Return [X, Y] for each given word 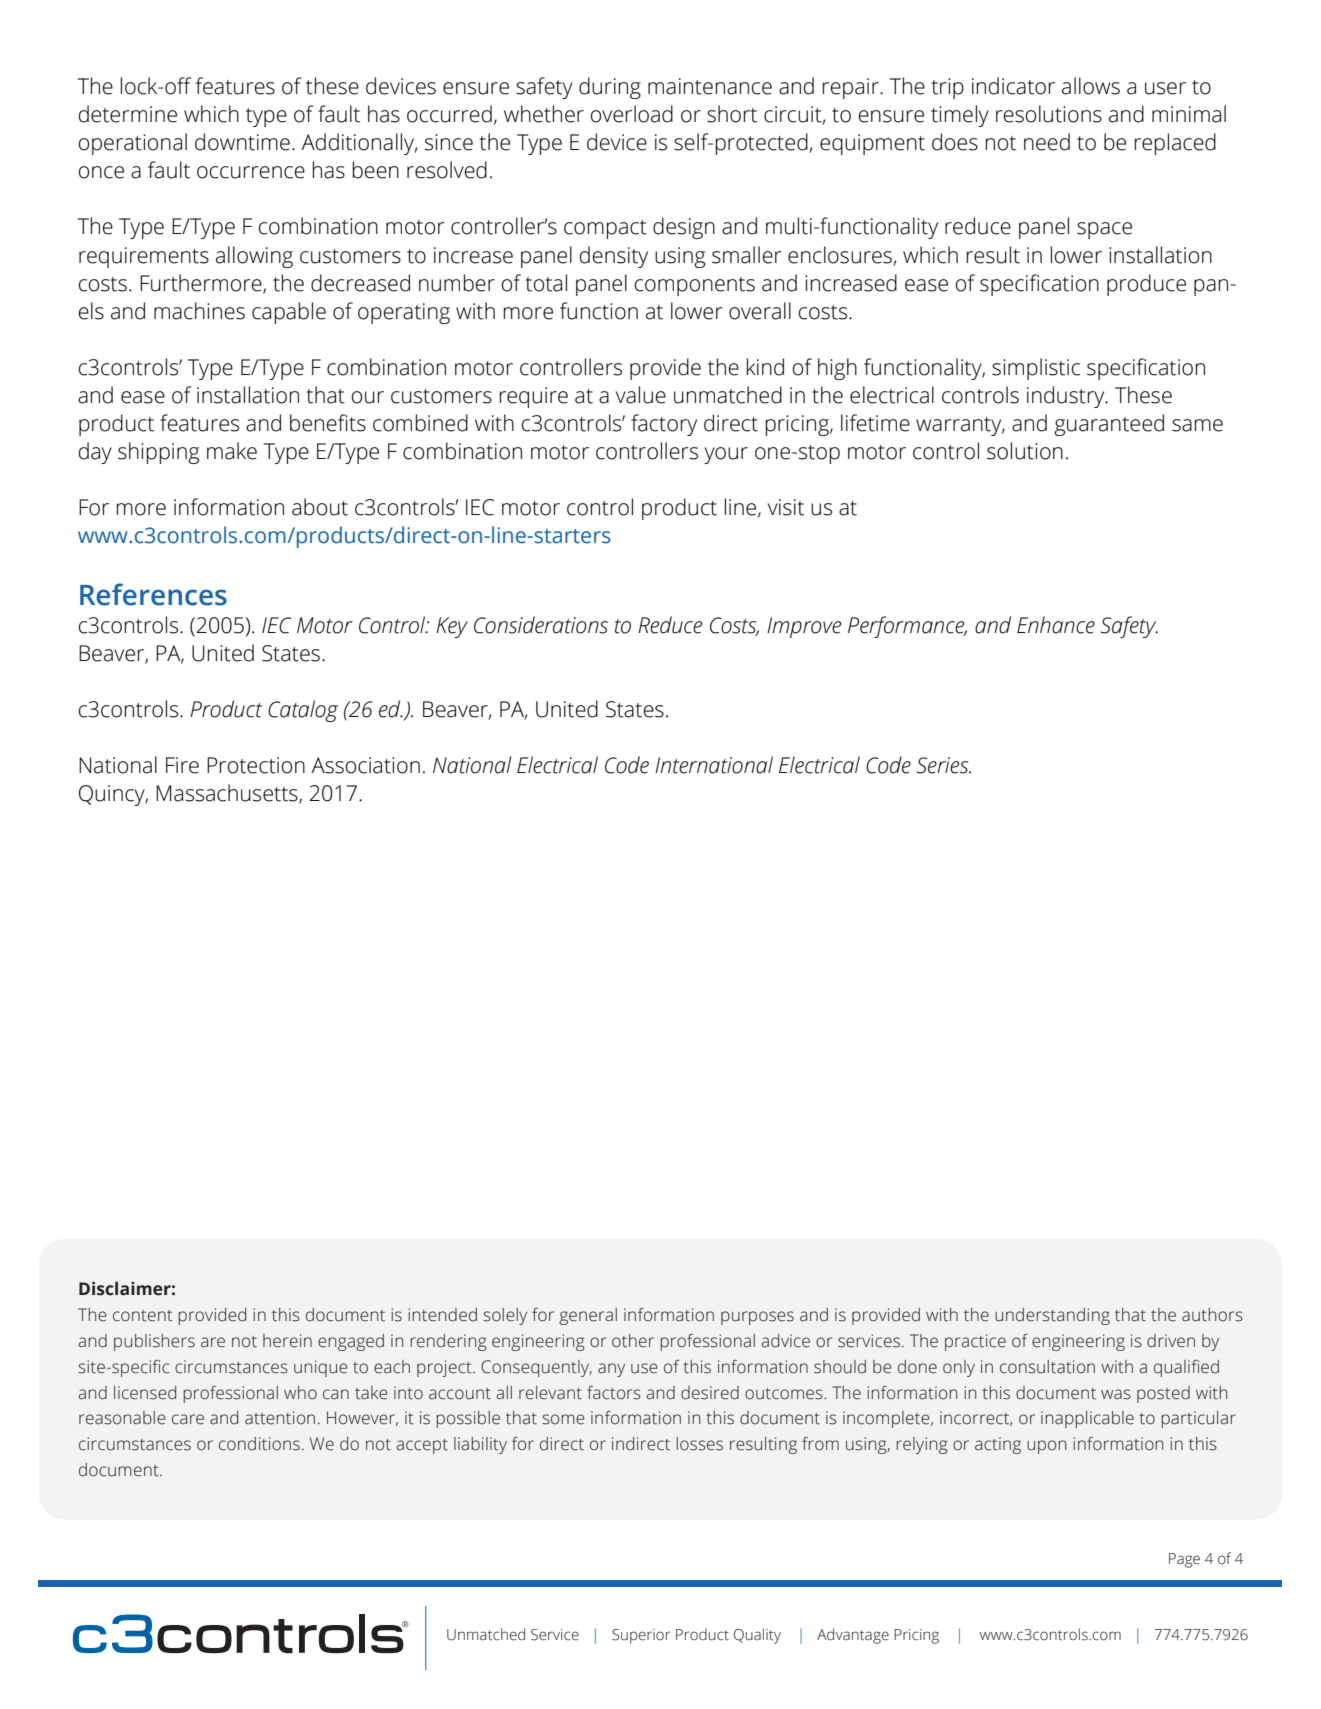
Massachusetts [228, 794]
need [1047, 142]
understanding [1052, 1316]
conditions [259, 1444]
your [726, 455]
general [588, 1316]
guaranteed [1109, 425]
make [232, 451]
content [143, 1316]
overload [631, 114]
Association [365, 765]
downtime [242, 142]
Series [943, 765]
